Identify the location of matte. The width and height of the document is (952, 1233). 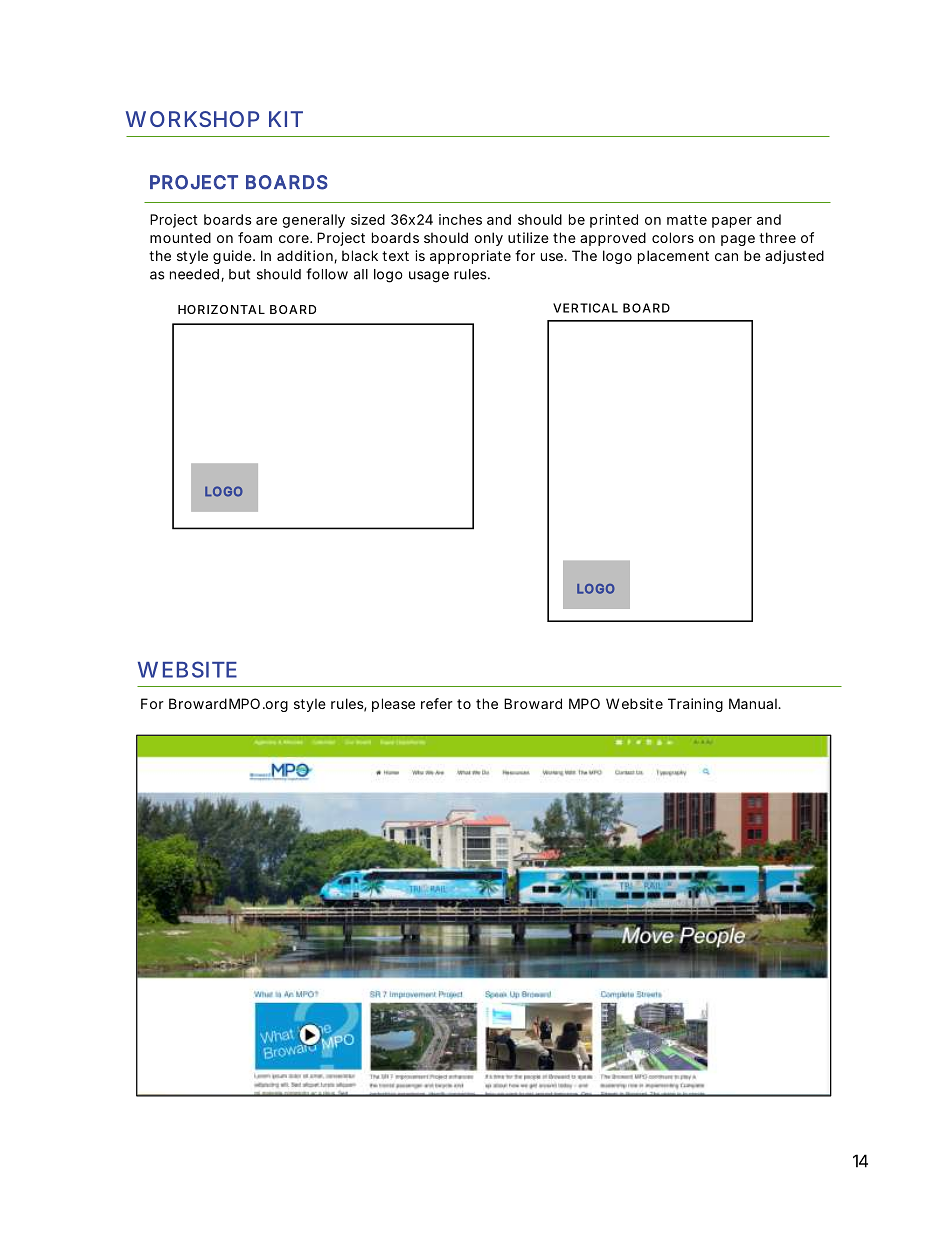
(687, 220).
